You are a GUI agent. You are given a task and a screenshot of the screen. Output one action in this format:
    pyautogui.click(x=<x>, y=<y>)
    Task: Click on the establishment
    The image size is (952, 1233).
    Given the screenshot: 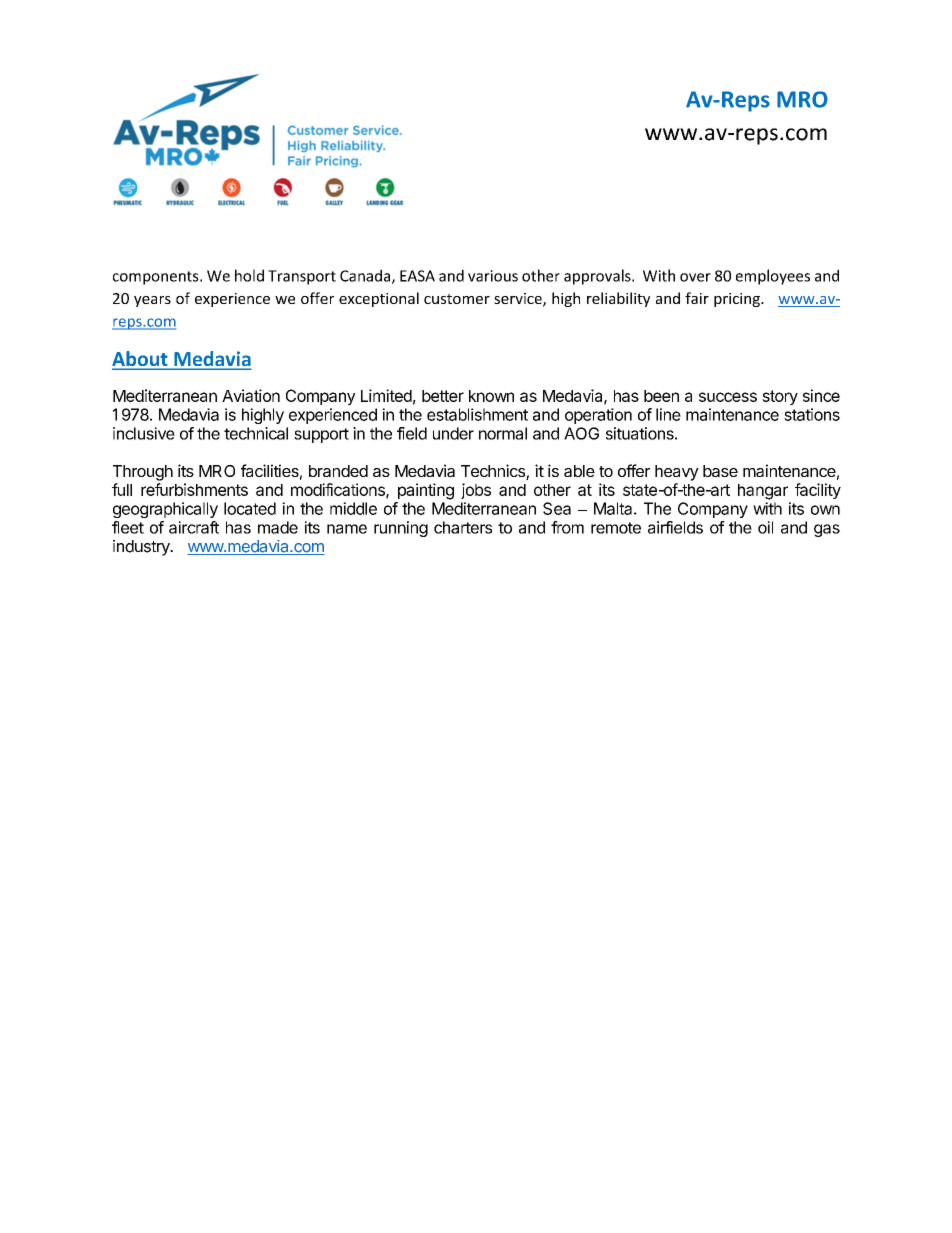 What is the action you would take?
    pyautogui.click(x=477, y=414)
